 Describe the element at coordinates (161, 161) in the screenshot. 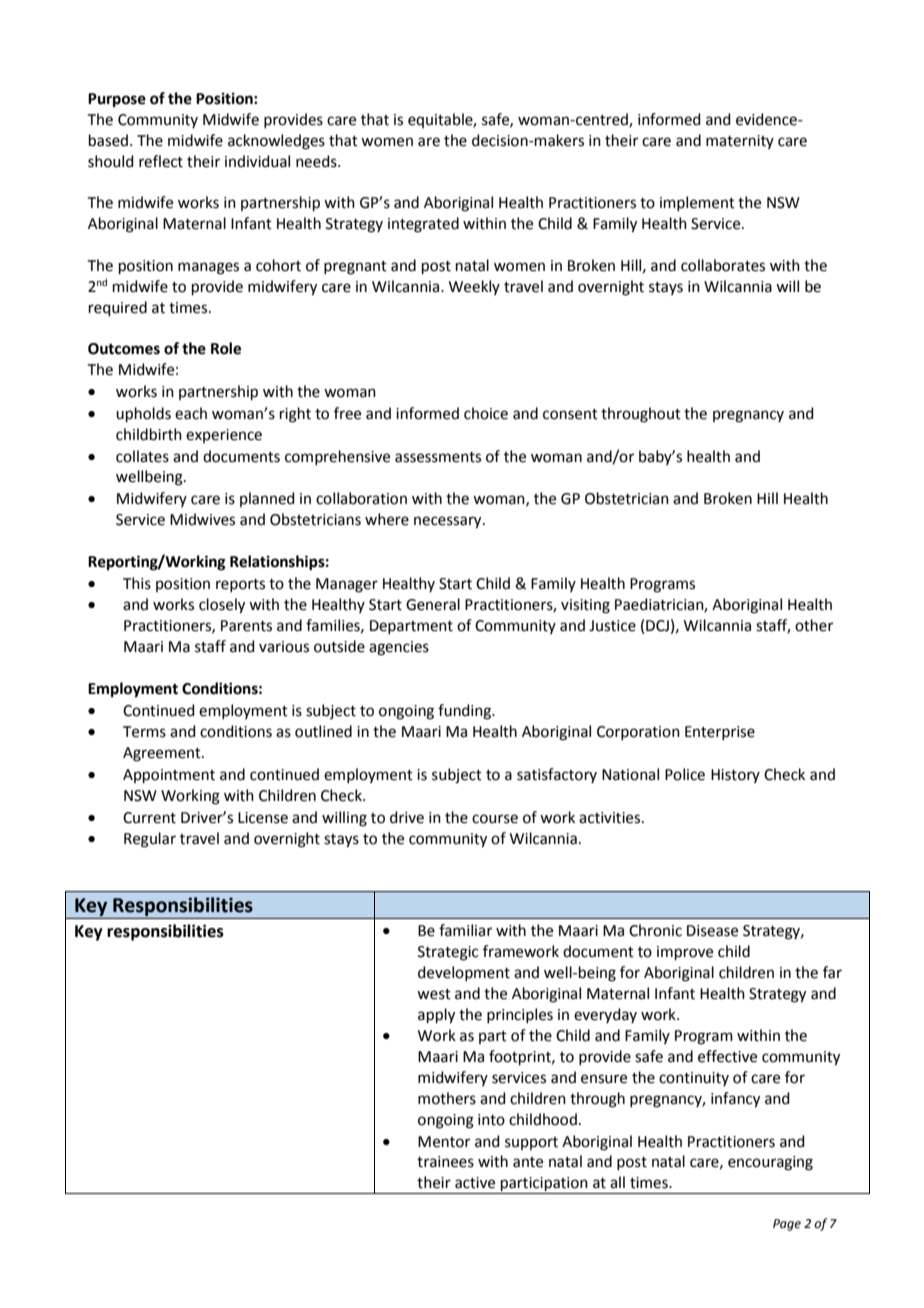

I see `reflect` at that location.
